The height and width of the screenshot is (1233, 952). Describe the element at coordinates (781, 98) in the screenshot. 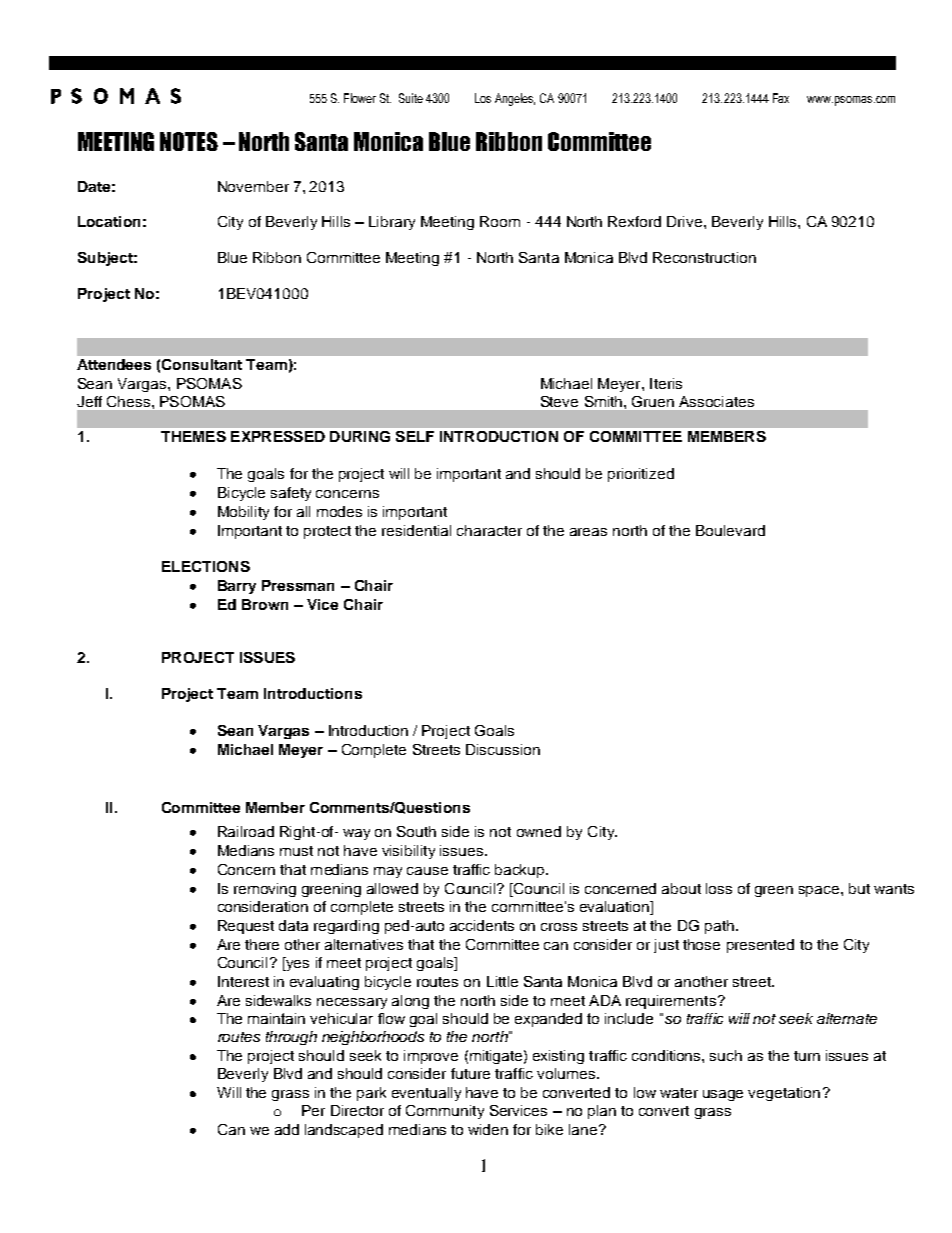

I see `Fax` at that location.
